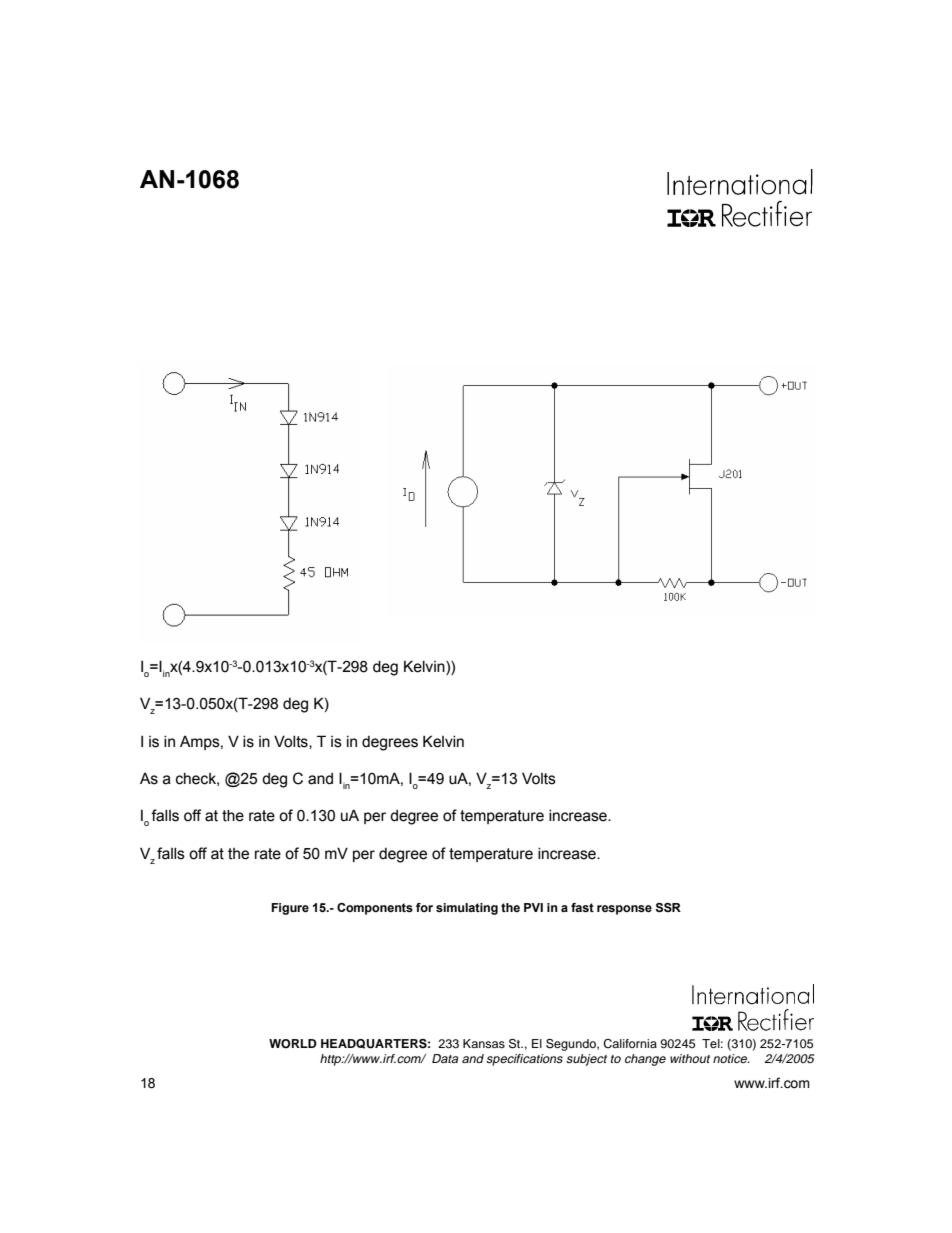  Describe the element at coordinates (484, 1043) in the screenshot. I see `Kansas` at that location.
